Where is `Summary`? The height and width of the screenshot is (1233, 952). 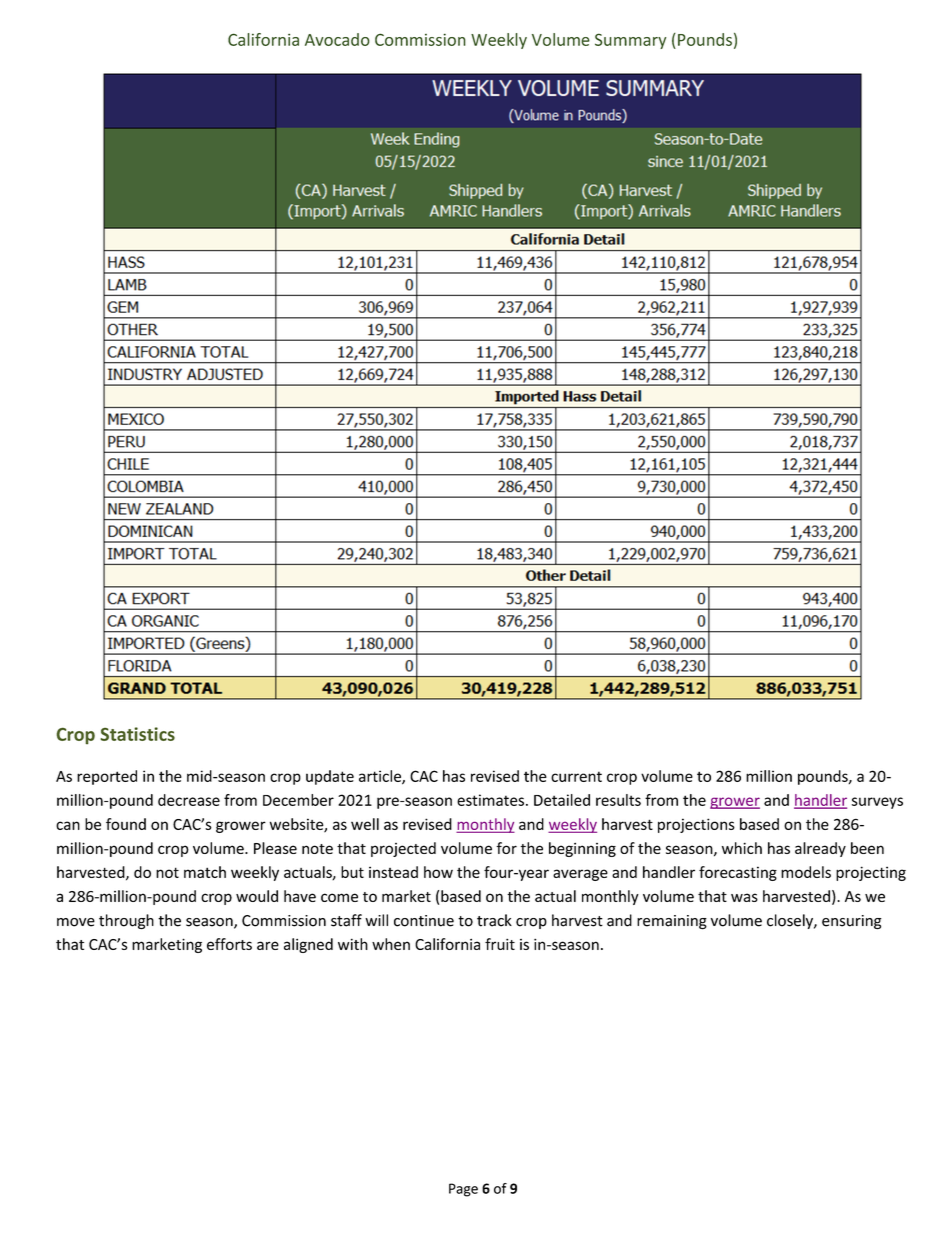 Summary is located at coordinates (630, 41).
